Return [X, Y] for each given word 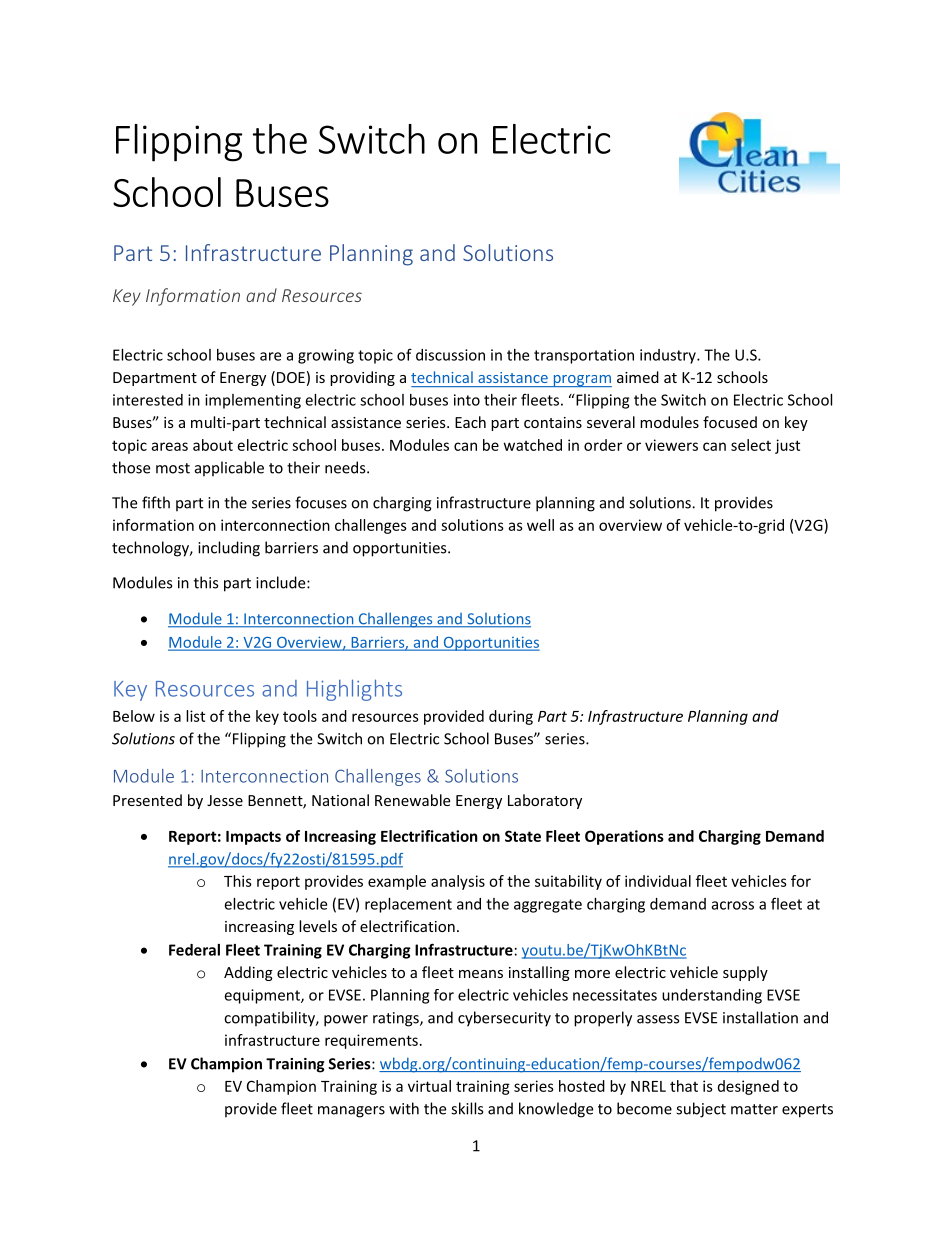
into [467, 400]
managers [351, 1112]
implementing [253, 401]
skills [467, 1108]
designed [748, 1087]
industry [669, 356]
